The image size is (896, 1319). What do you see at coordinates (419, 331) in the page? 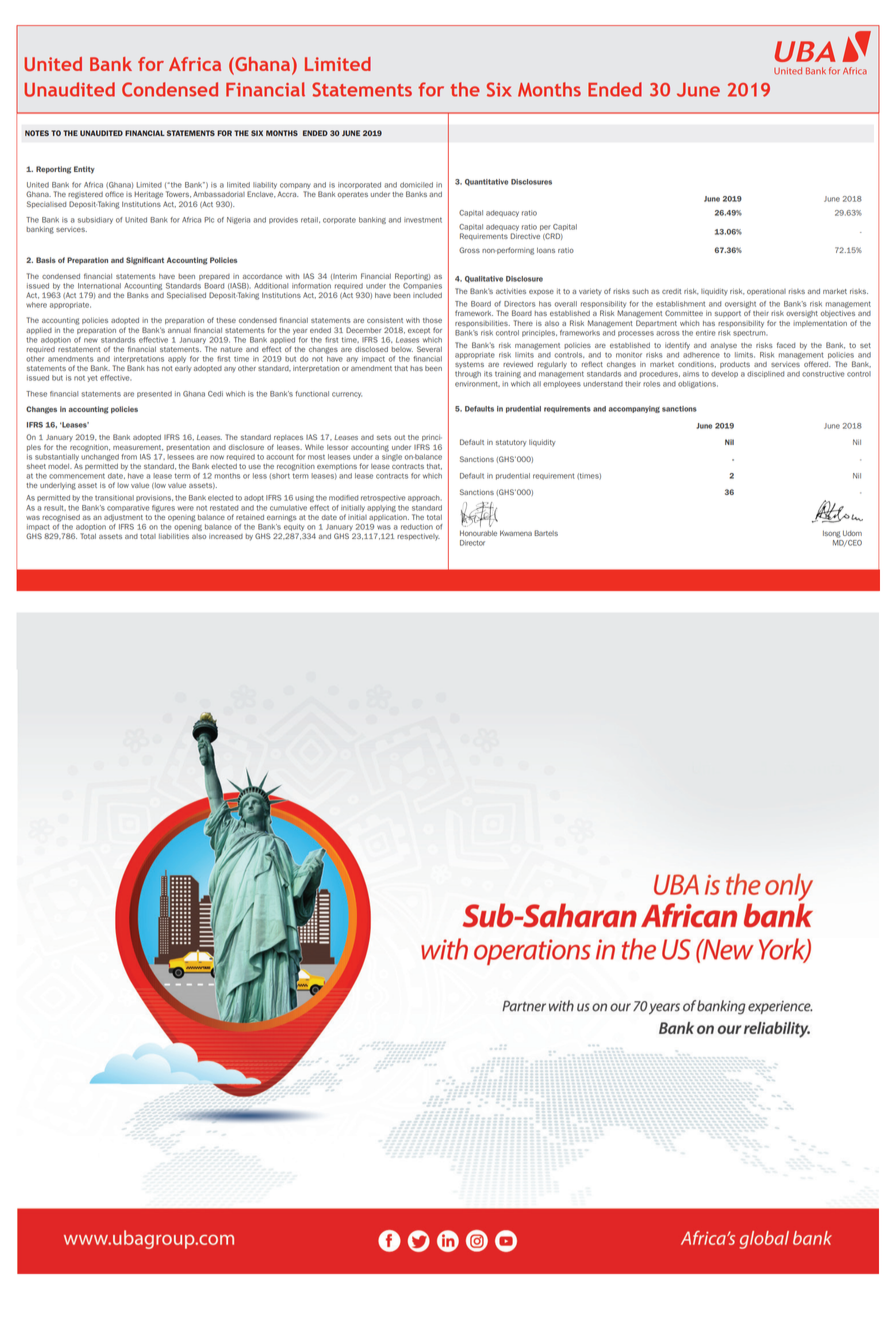
I see `except` at bounding box center [419, 331].
